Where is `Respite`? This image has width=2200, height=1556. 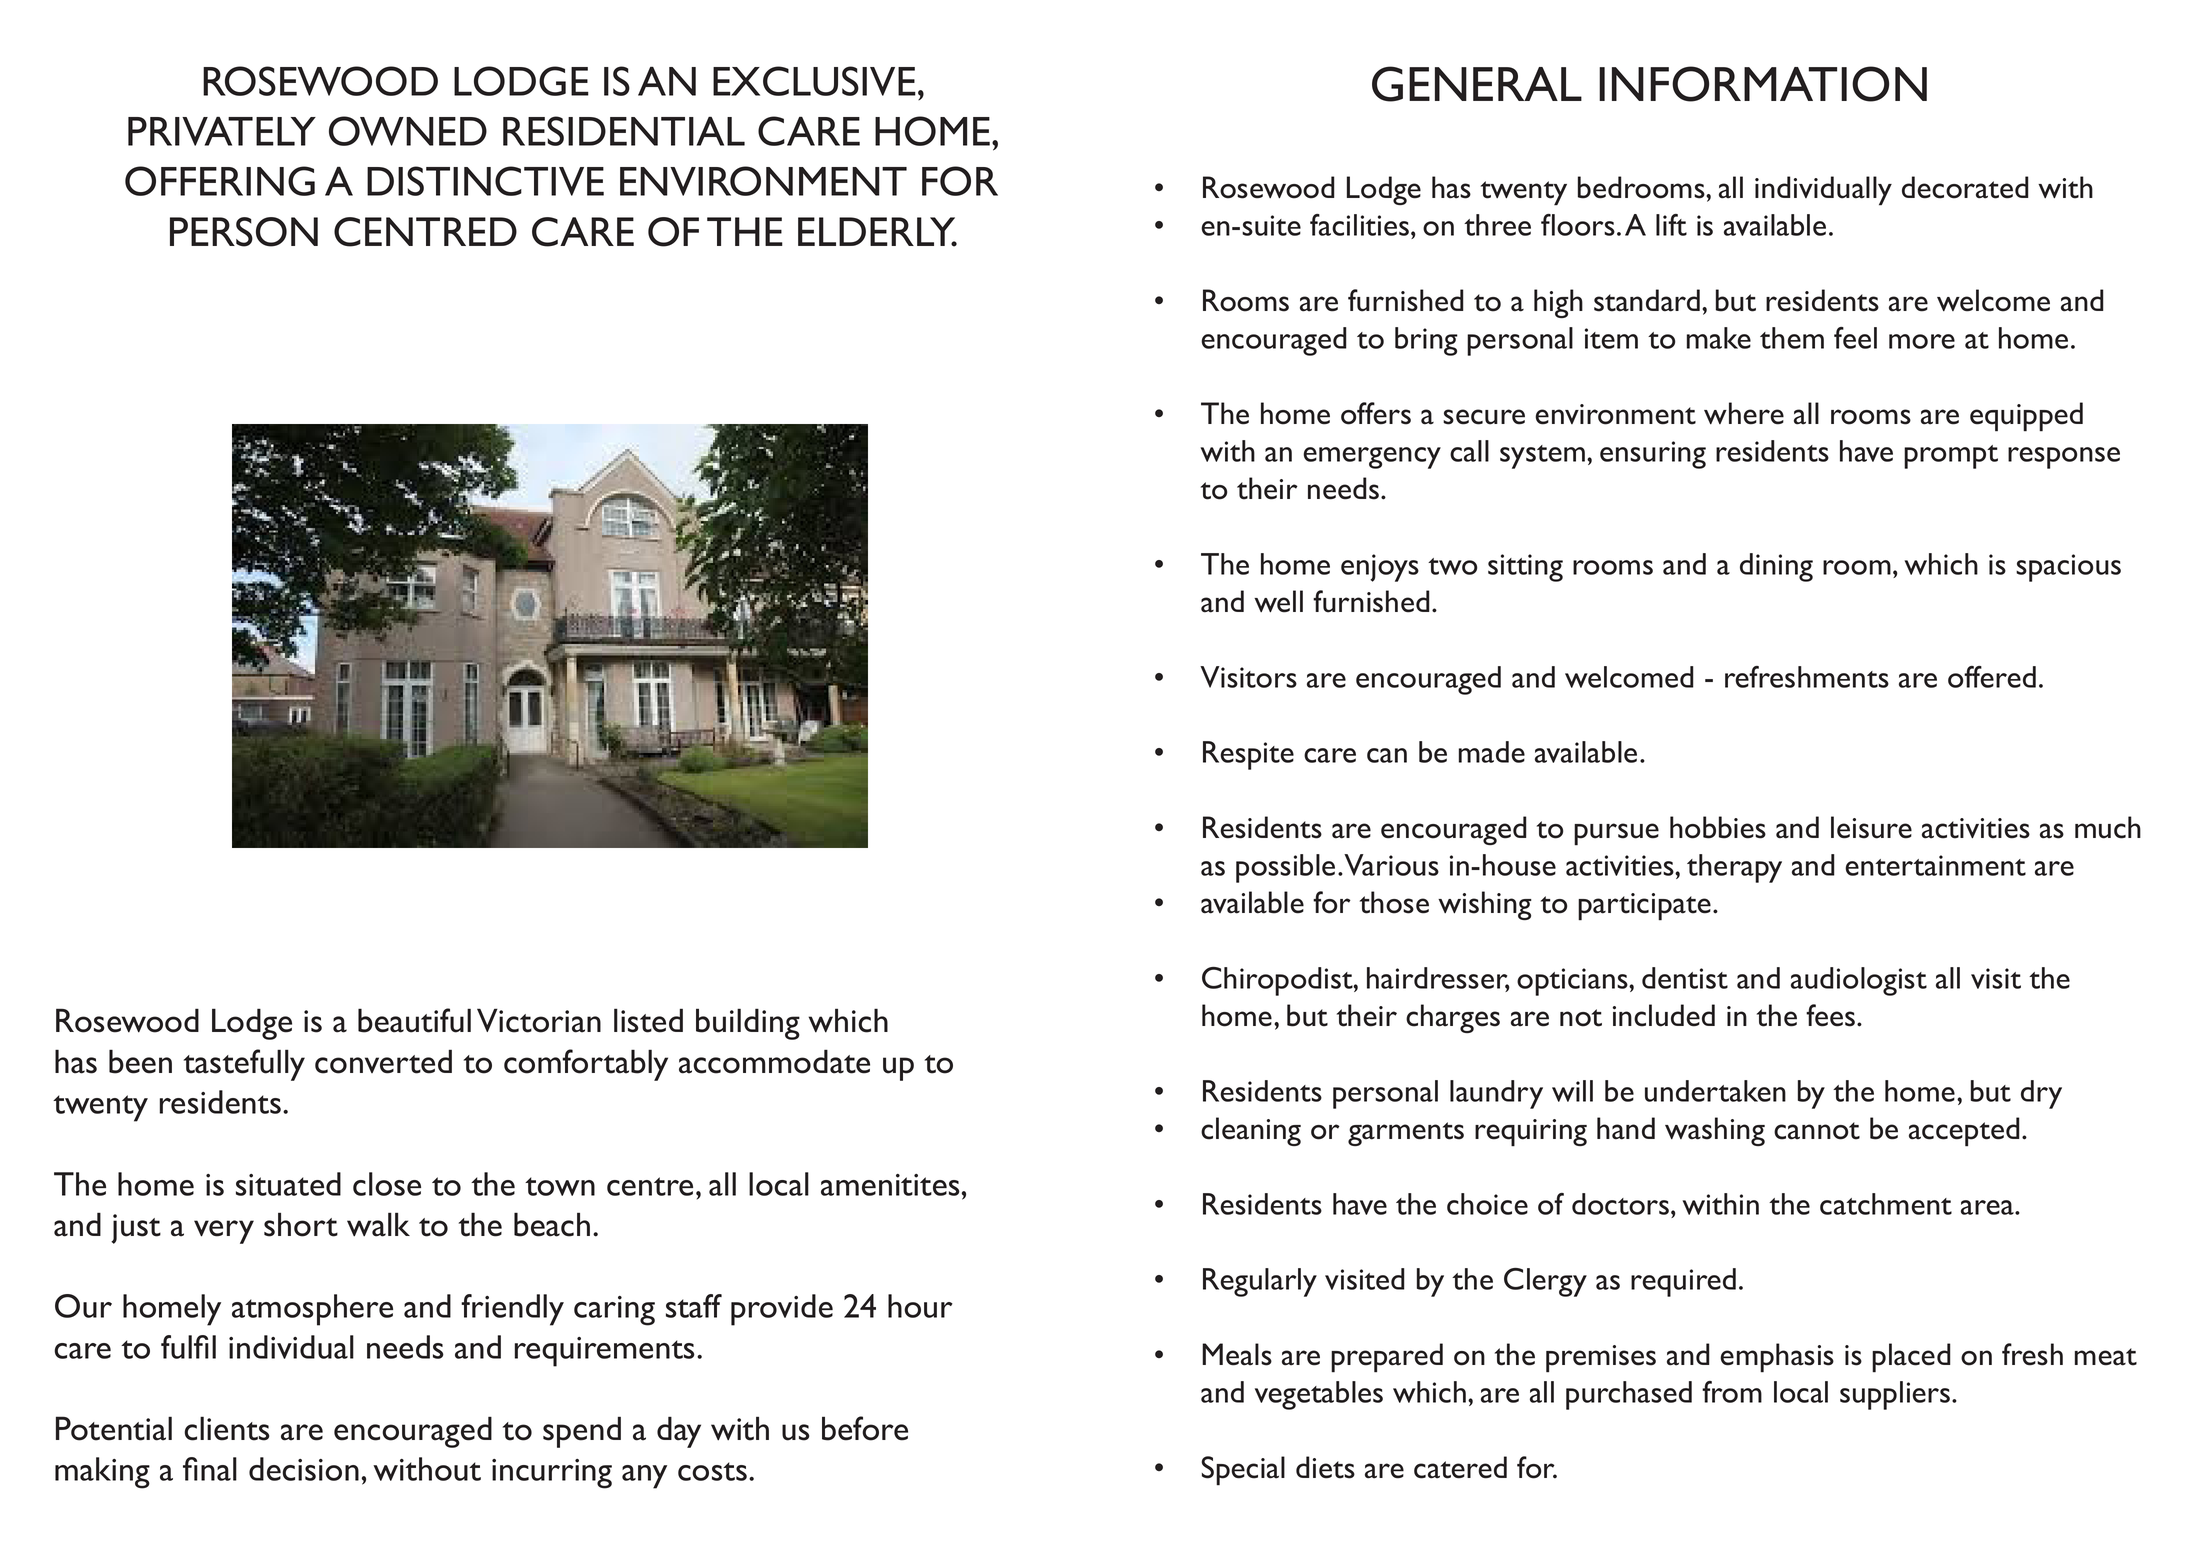
Respite is located at coordinates (1248, 755).
